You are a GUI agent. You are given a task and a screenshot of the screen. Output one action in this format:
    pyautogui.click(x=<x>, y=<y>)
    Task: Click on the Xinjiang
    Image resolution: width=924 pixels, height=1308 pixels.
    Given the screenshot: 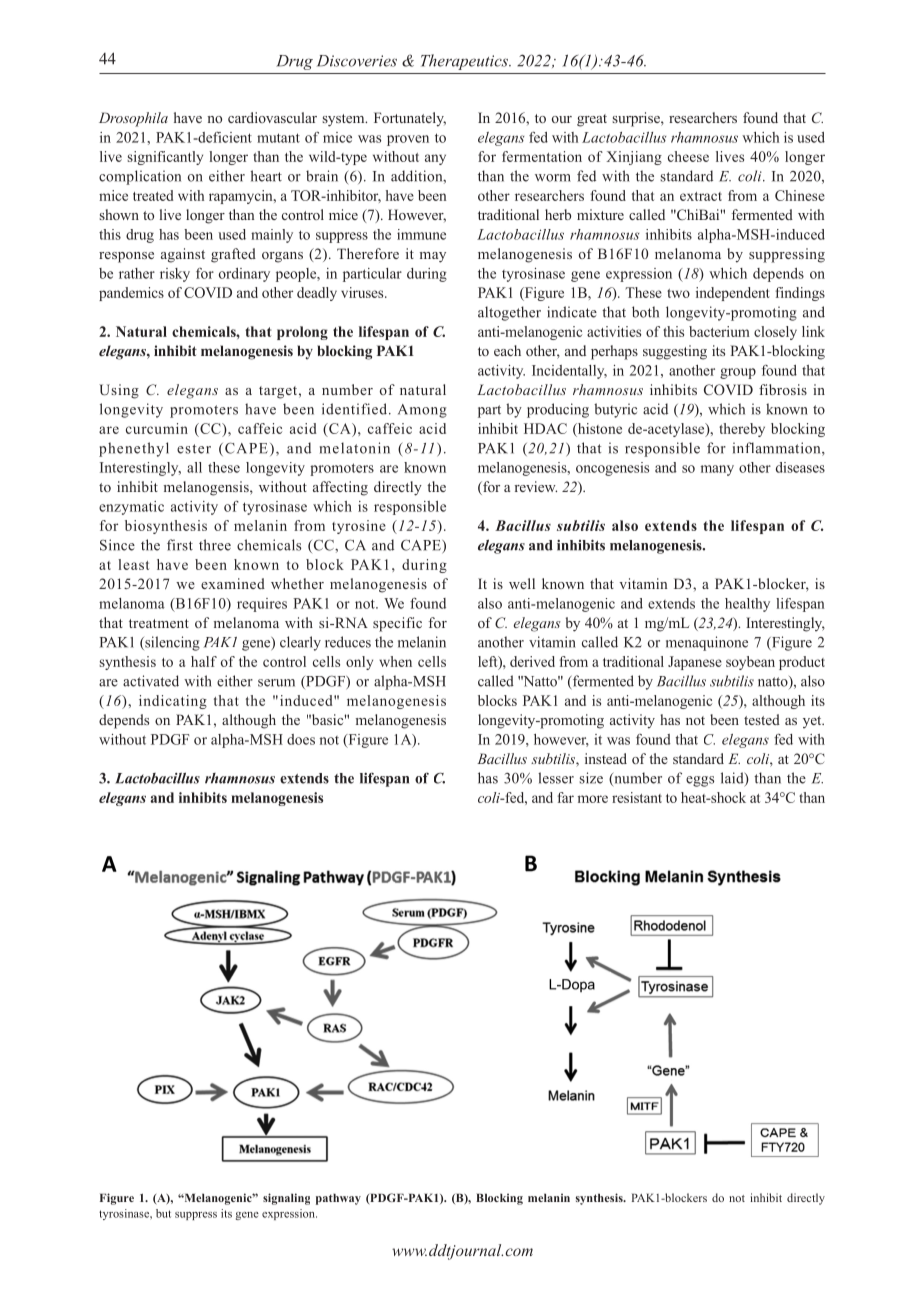 What is the action you would take?
    pyautogui.click(x=634, y=158)
